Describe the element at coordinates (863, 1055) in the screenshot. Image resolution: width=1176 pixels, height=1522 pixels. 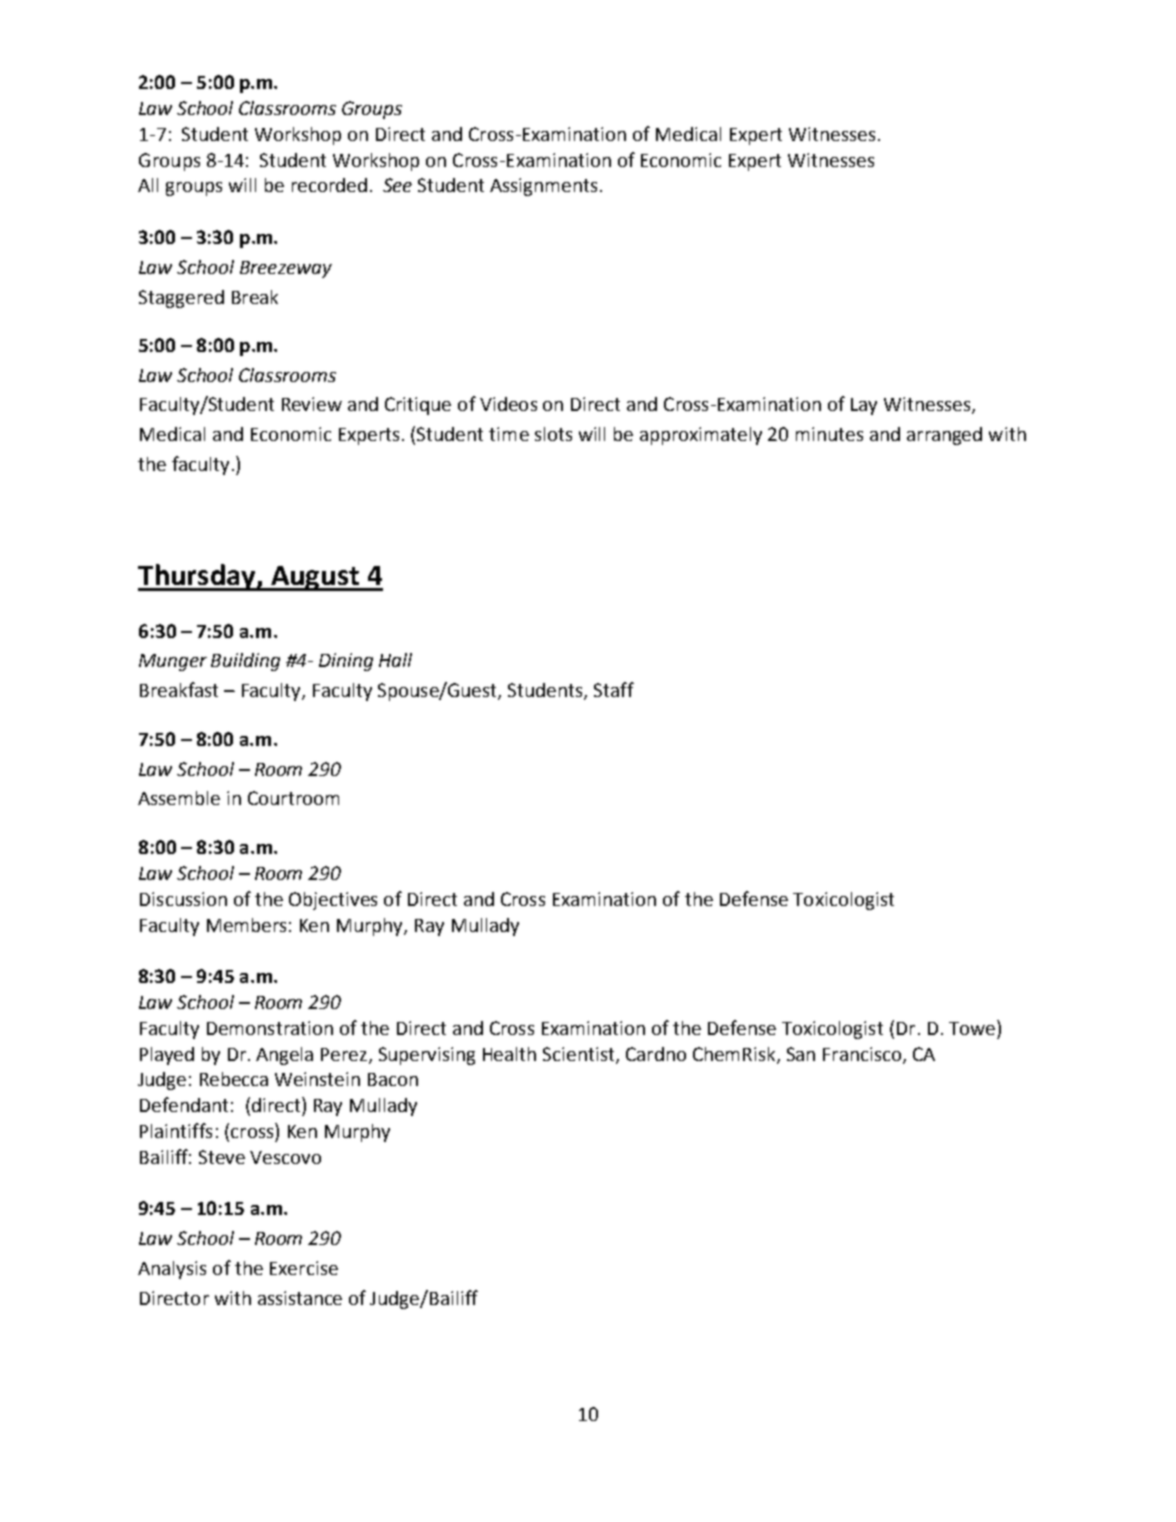
I see `Francisco` at that location.
